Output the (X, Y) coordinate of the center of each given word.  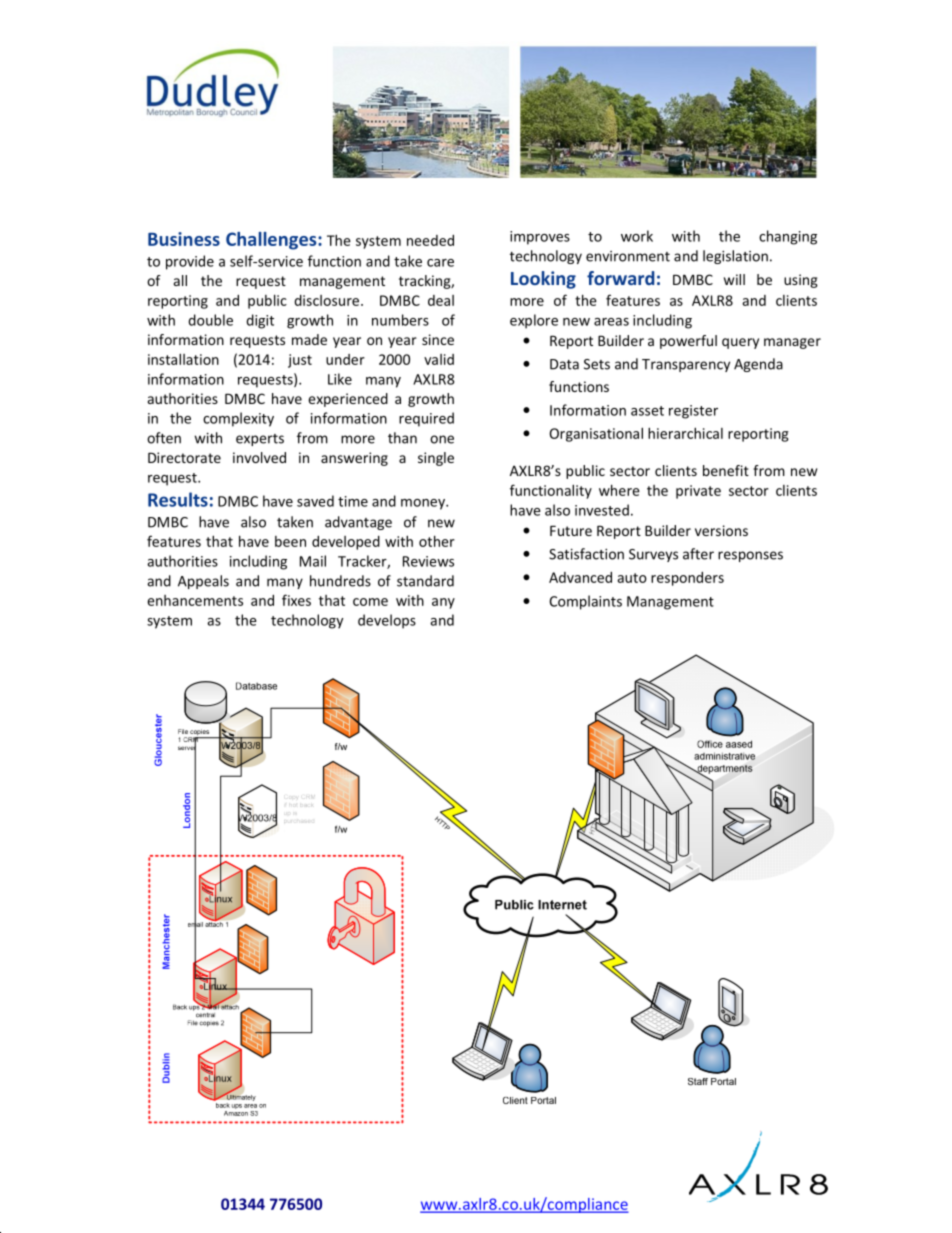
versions (721, 530)
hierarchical (685, 433)
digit (260, 321)
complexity (238, 419)
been (290, 541)
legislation (735, 257)
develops (387, 621)
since (438, 339)
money (424, 504)
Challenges (272, 241)
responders (687, 579)
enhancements (195, 600)
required (426, 419)
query (740, 343)
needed (430, 240)
